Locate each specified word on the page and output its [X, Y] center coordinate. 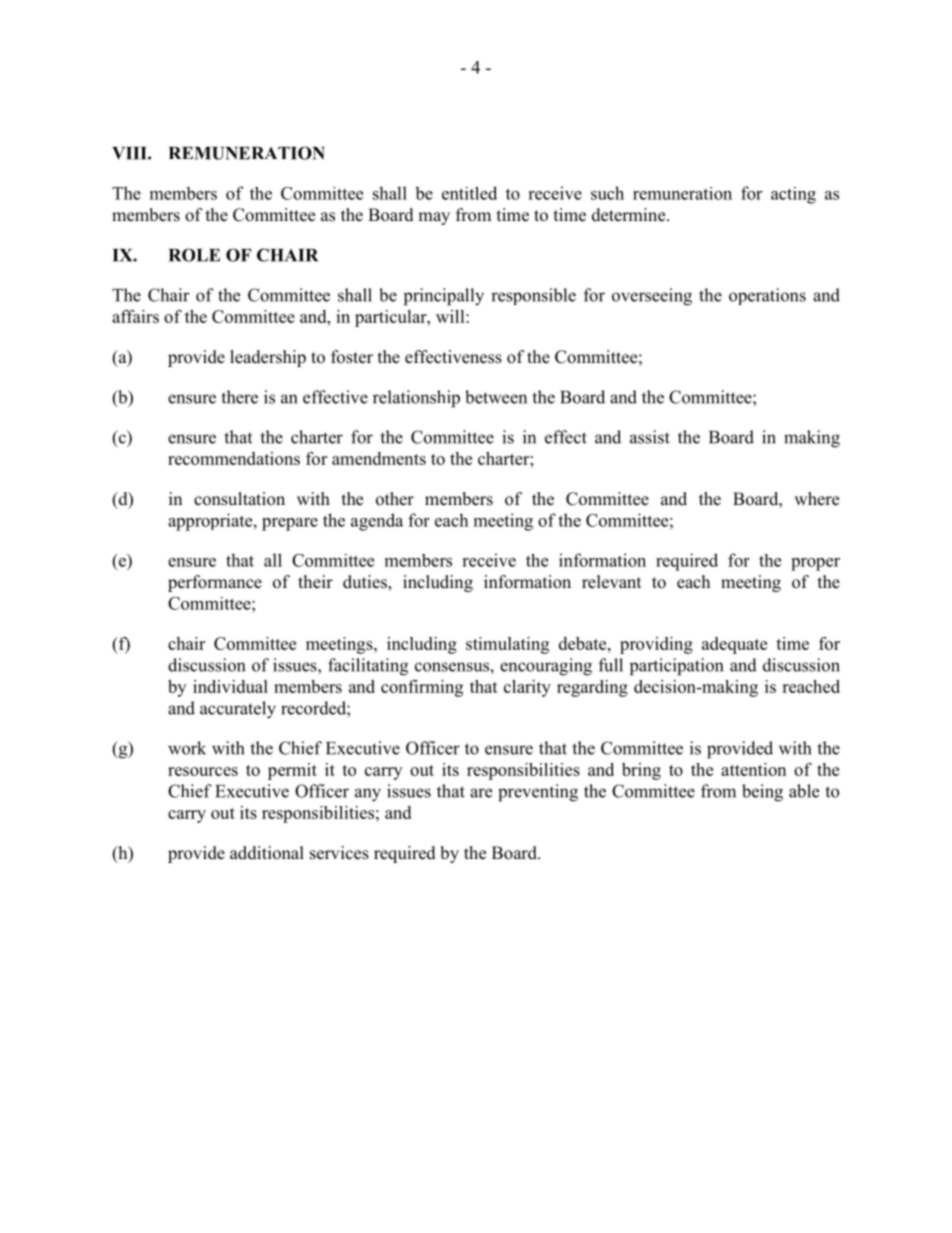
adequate [734, 645]
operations [767, 296]
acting [793, 195]
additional [267, 853]
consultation [239, 499]
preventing [538, 793]
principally [444, 297]
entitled [469, 193]
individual [230, 686]
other [395, 499]
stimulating [507, 645]
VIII [130, 153]
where [816, 499]
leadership [268, 358]
